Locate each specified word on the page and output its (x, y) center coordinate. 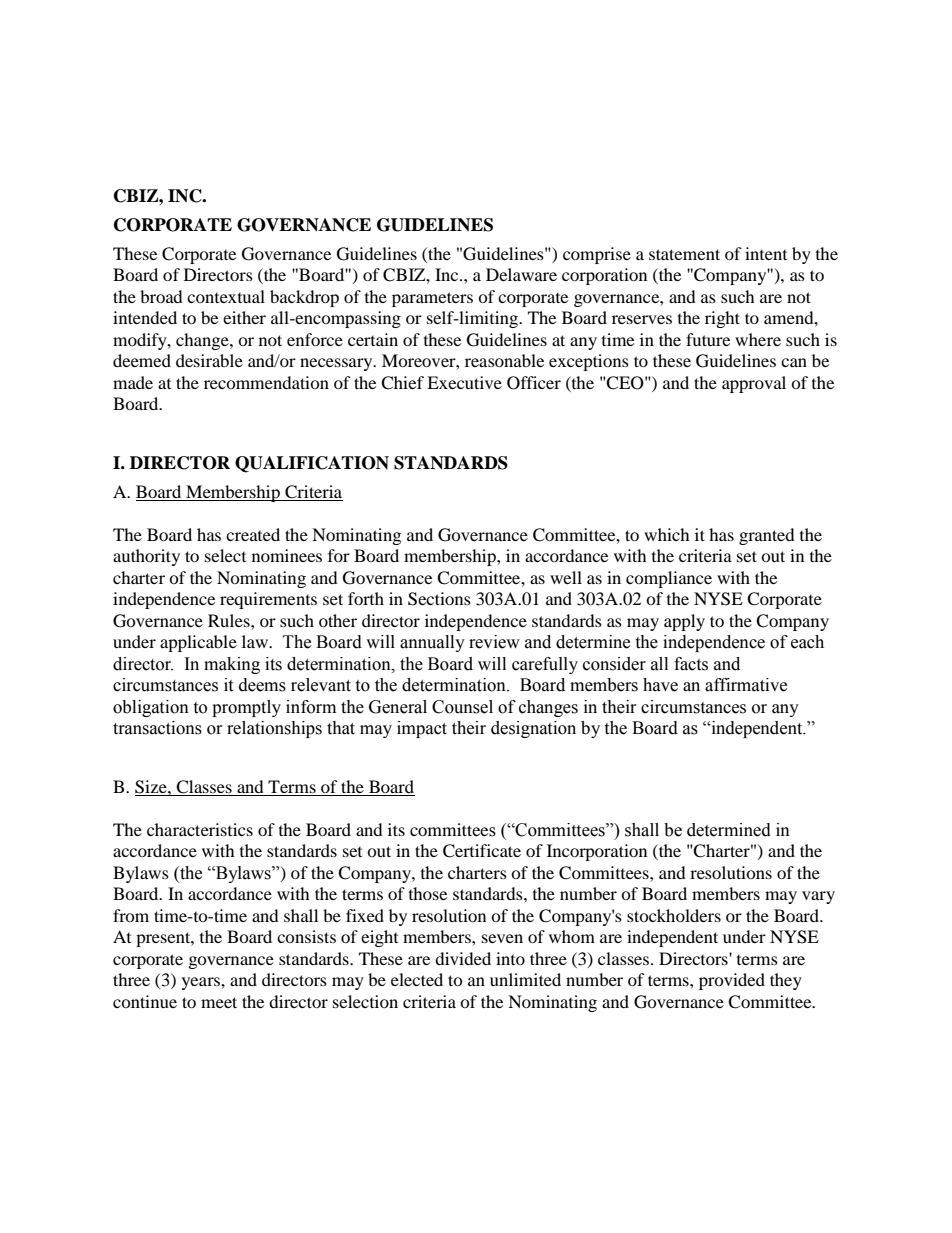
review (494, 642)
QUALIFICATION (312, 464)
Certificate (482, 851)
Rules (230, 620)
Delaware (521, 274)
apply (684, 622)
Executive (464, 382)
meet (219, 1002)
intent (766, 253)
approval (754, 384)
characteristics (200, 829)
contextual (226, 296)
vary (818, 897)
